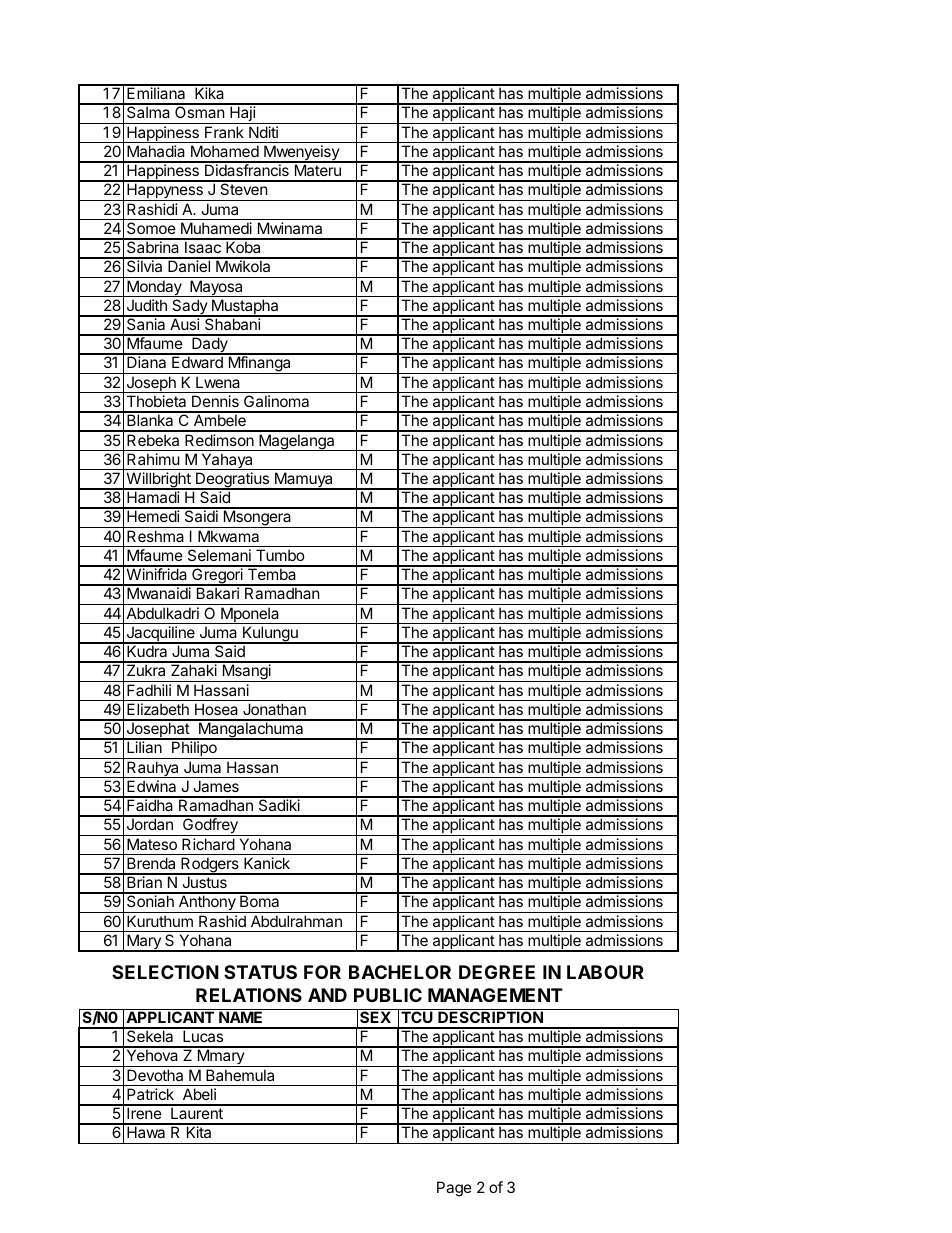 The height and width of the screenshot is (1233, 952). What do you see at coordinates (490, 1016) in the screenshot?
I see `DESCRIPTION` at bounding box center [490, 1016].
